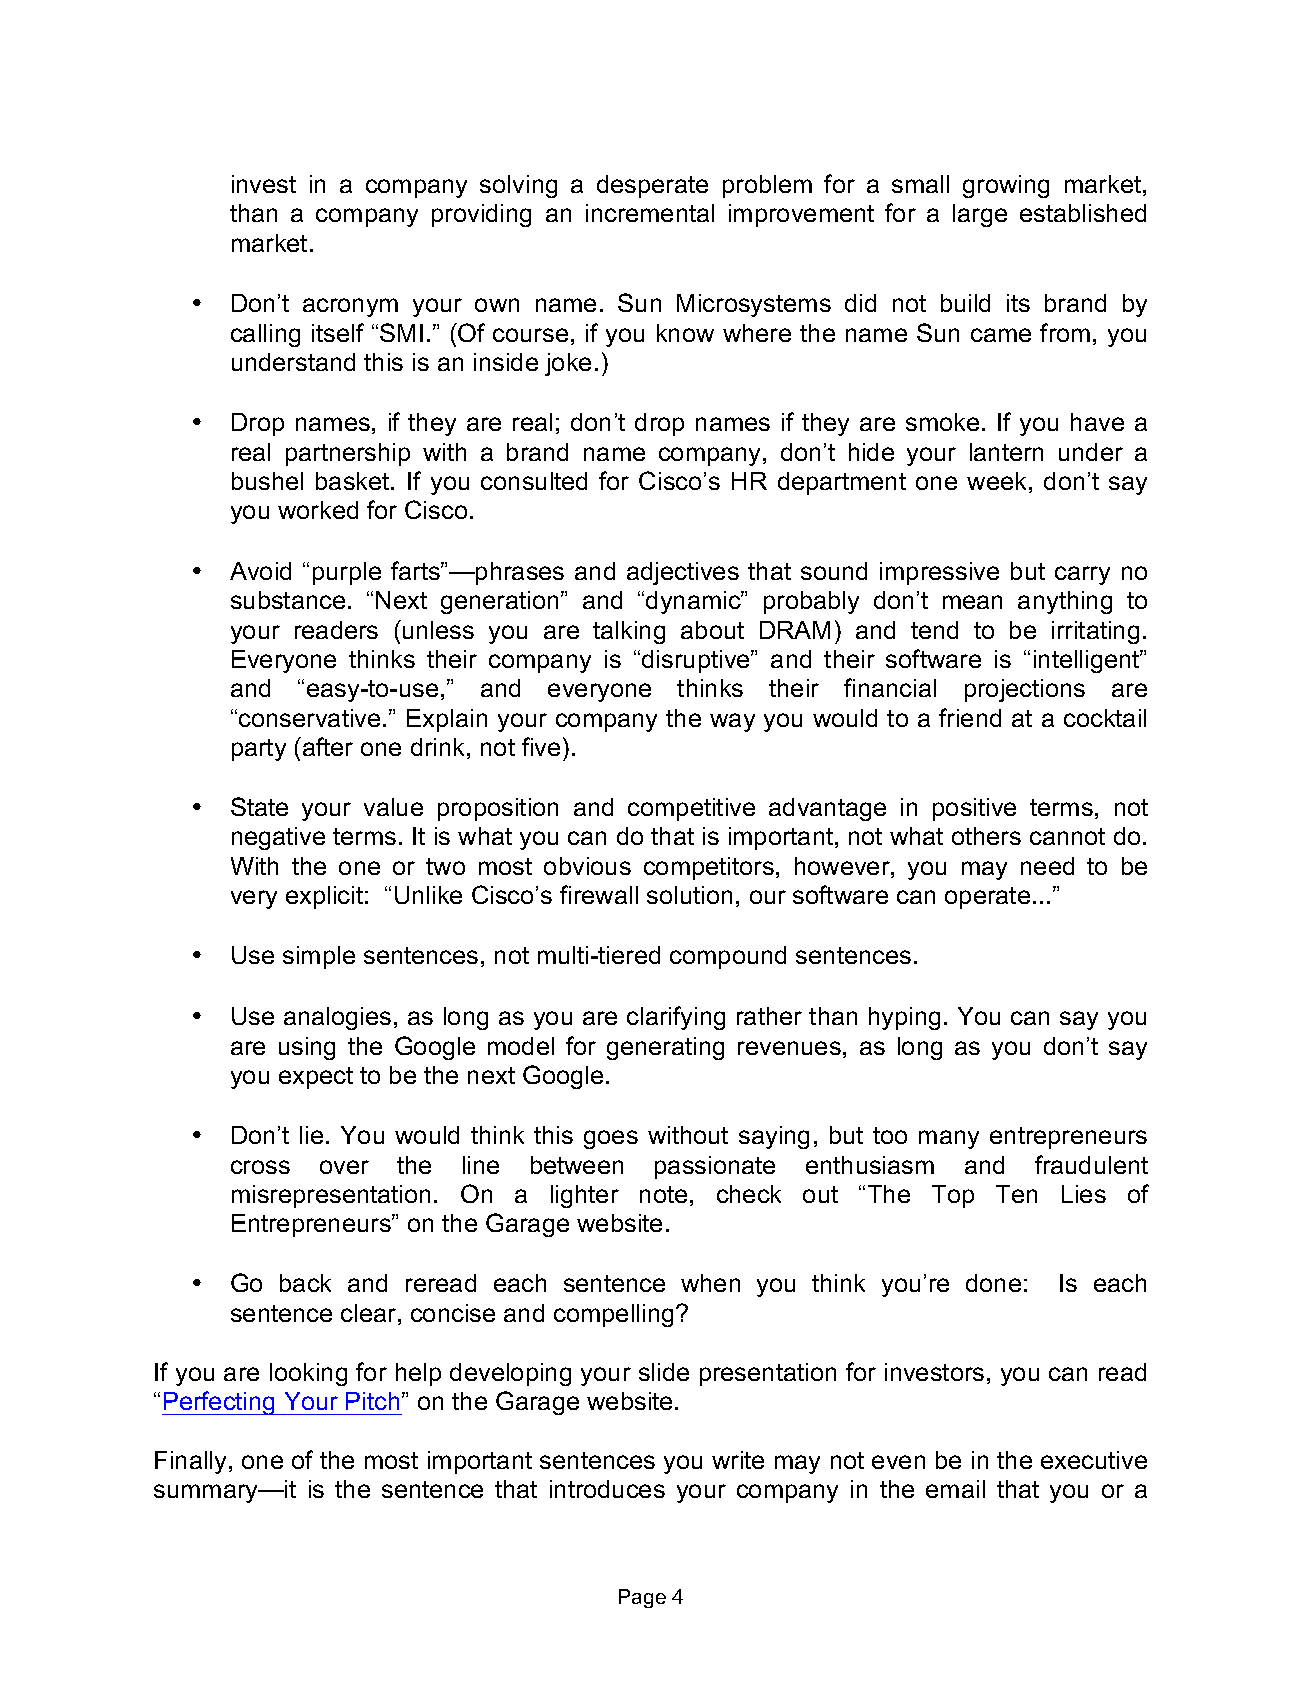 Image resolution: width=1301 pixels, height=1684 pixels. Describe the element at coordinates (650, 213) in the image. I see `incremental` at that location.
